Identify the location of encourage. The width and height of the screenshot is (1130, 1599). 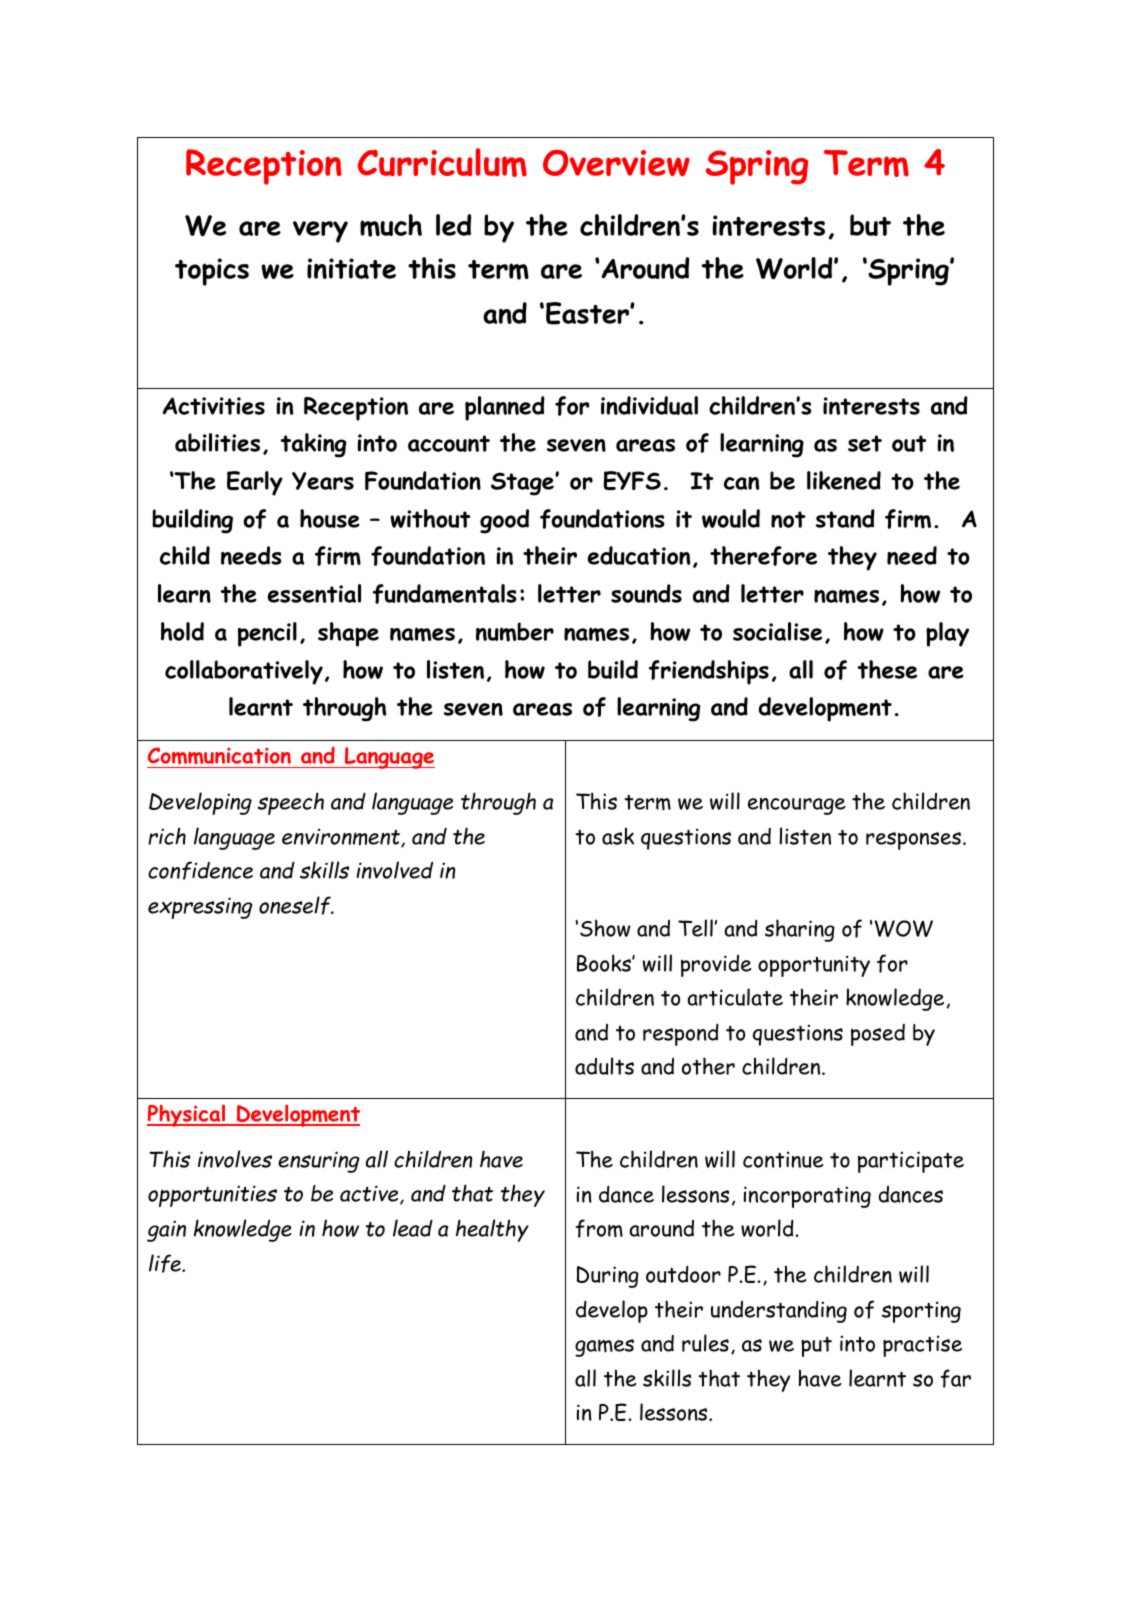
(797, 806).
